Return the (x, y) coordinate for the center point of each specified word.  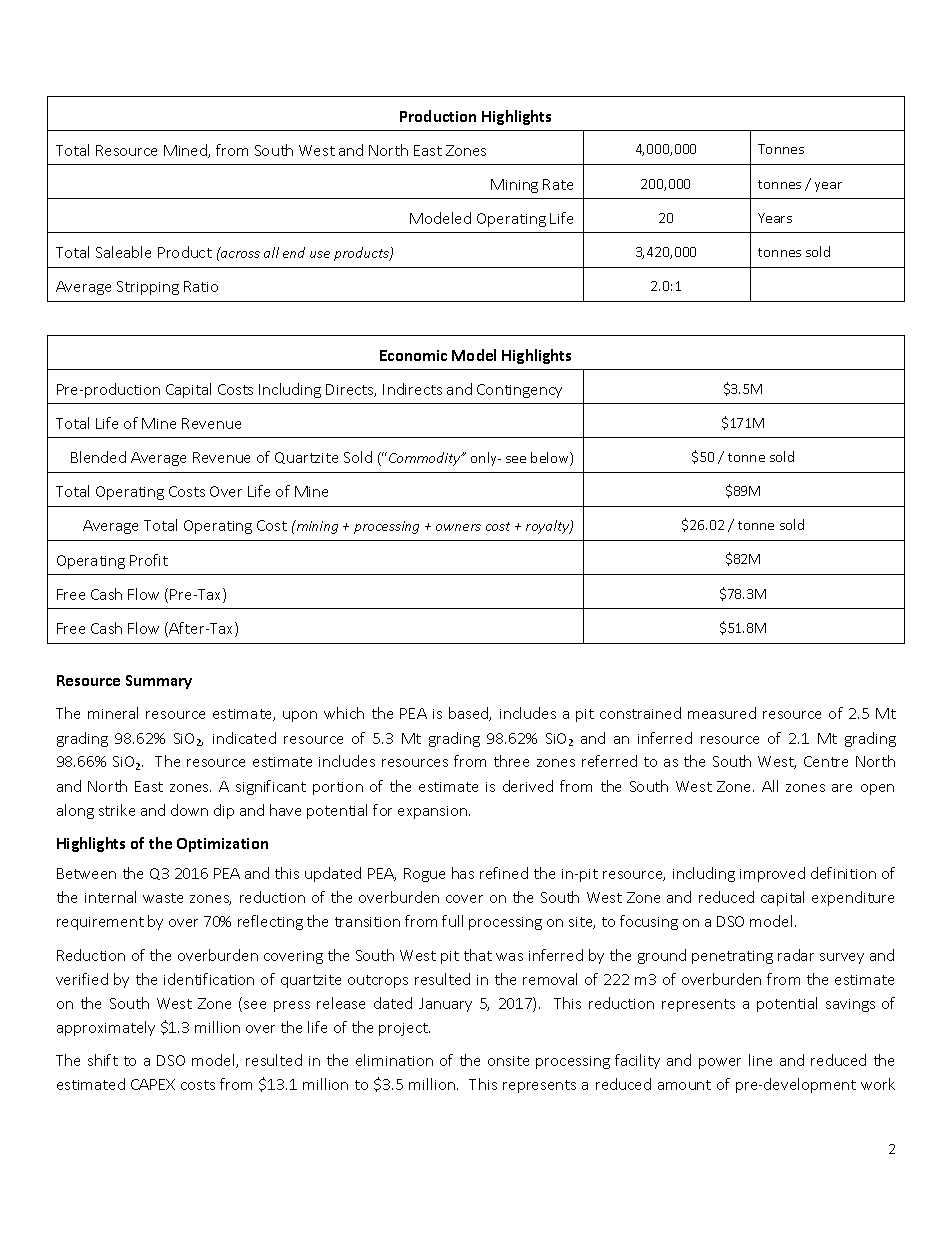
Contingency (519, 391)
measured (722, 713)
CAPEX (153, 1084)
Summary (159, 682)
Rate (558, 184)
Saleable (123, 252)
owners (458, 527)
